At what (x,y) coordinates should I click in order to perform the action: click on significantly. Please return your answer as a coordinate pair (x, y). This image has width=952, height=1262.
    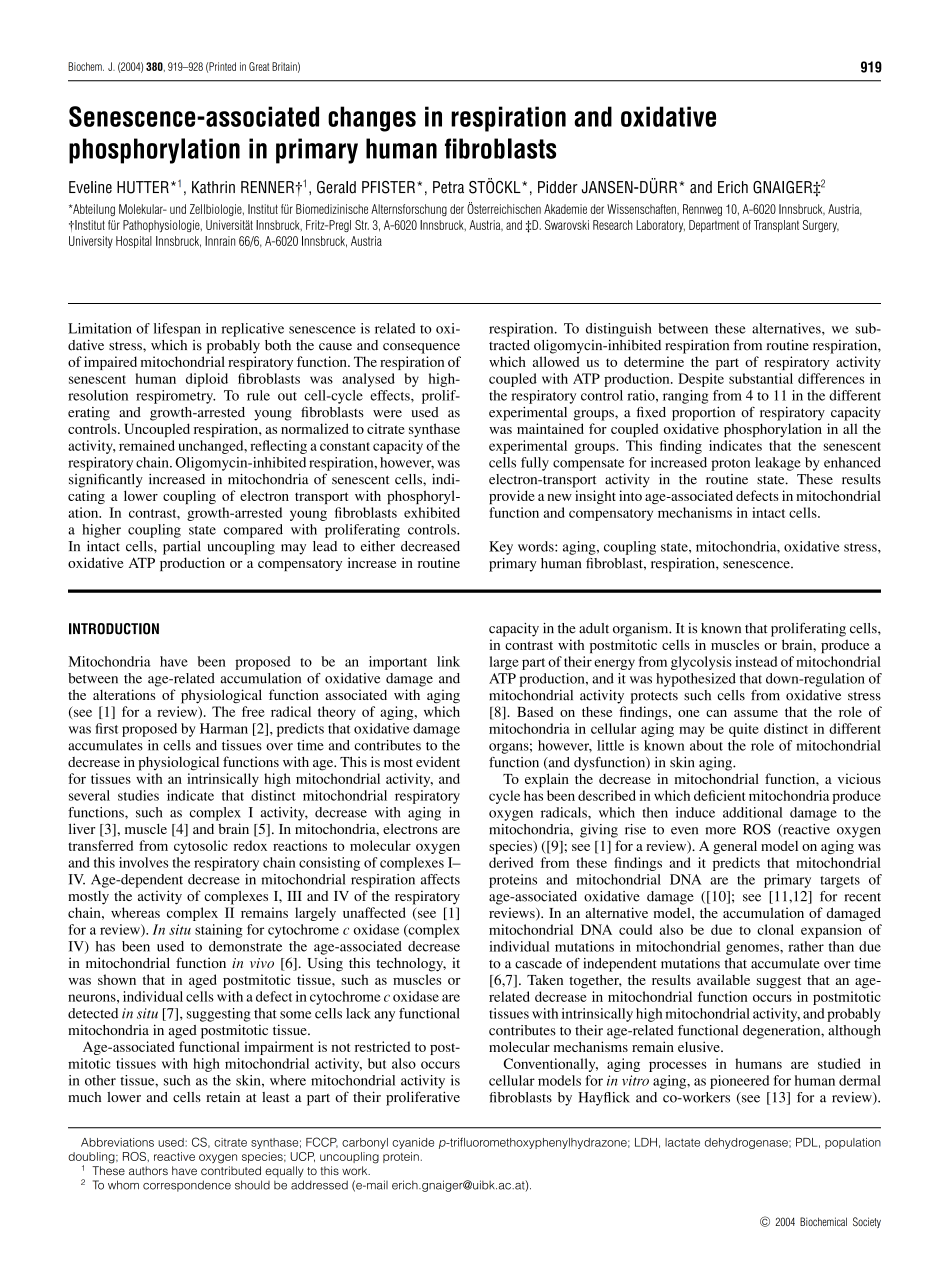
    Looking at the image, I should click on (106, 481).
